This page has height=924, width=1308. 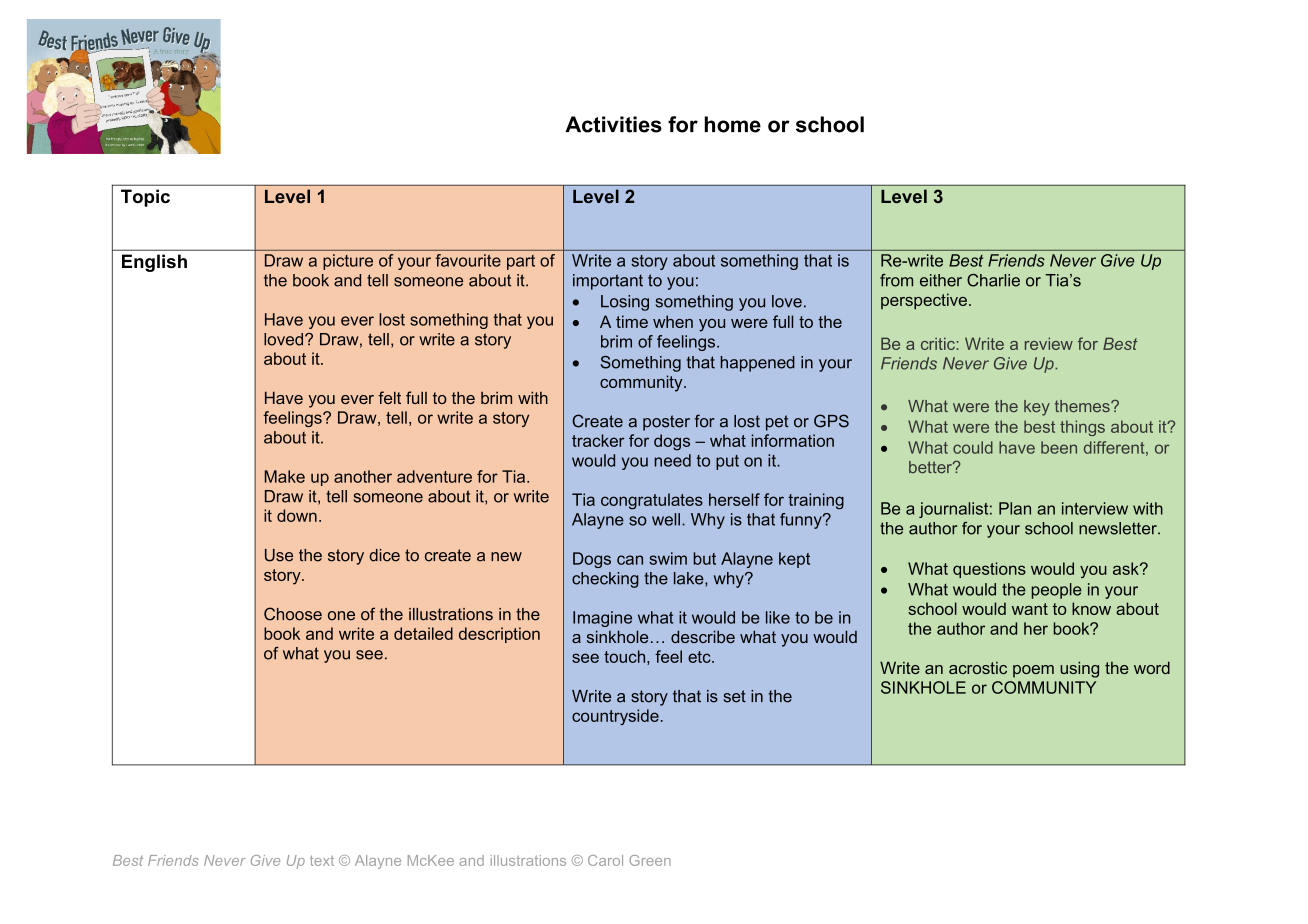 What do you see at coordinates (989, 570) in the page?
I see `questions` at bounding box center [989, 570].
